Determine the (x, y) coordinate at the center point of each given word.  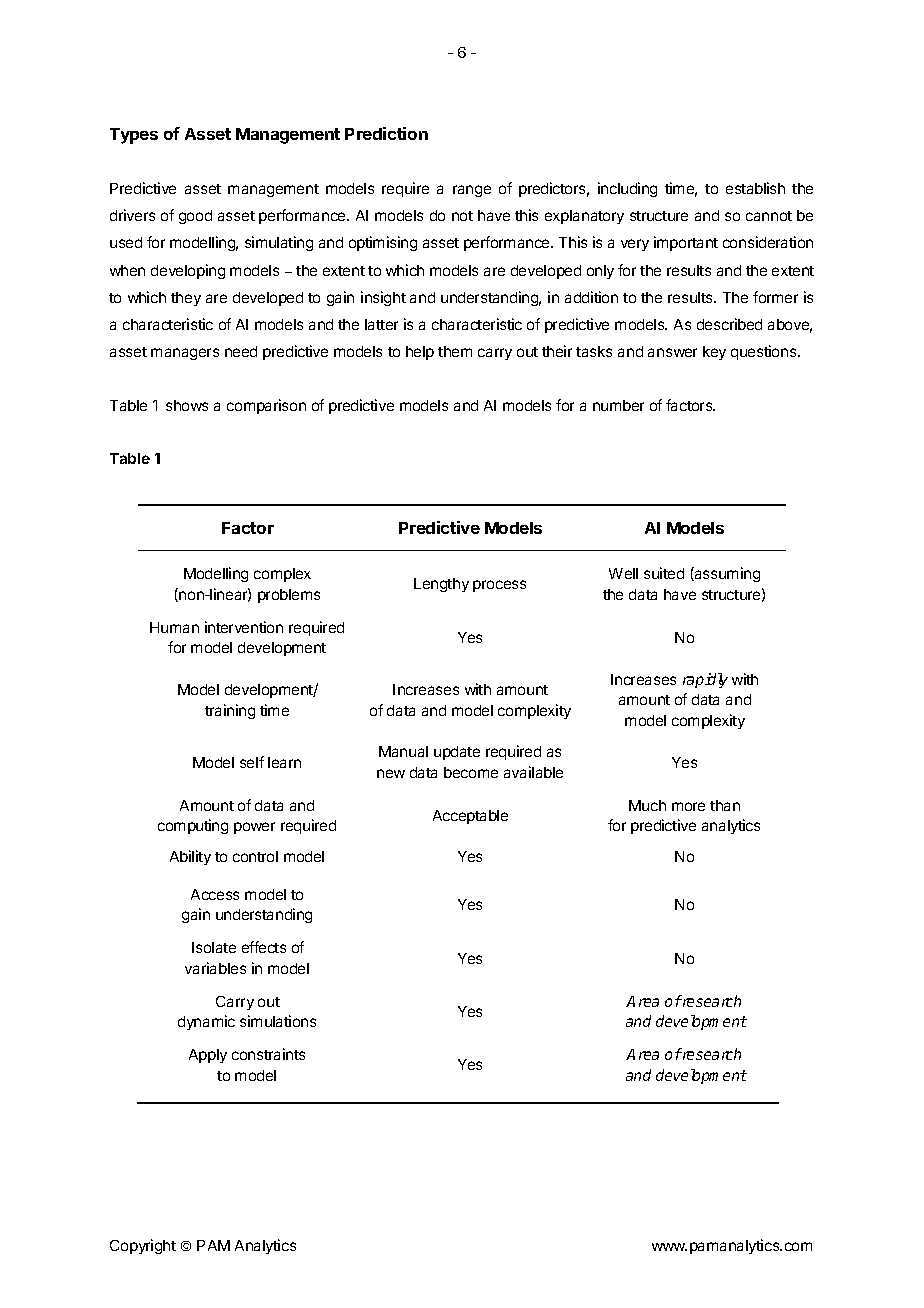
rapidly (705, 680)
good (195, 217)
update (457, 753)
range (472, 191)
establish (755, 188)
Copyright (143, 1246)
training (230, 711)
